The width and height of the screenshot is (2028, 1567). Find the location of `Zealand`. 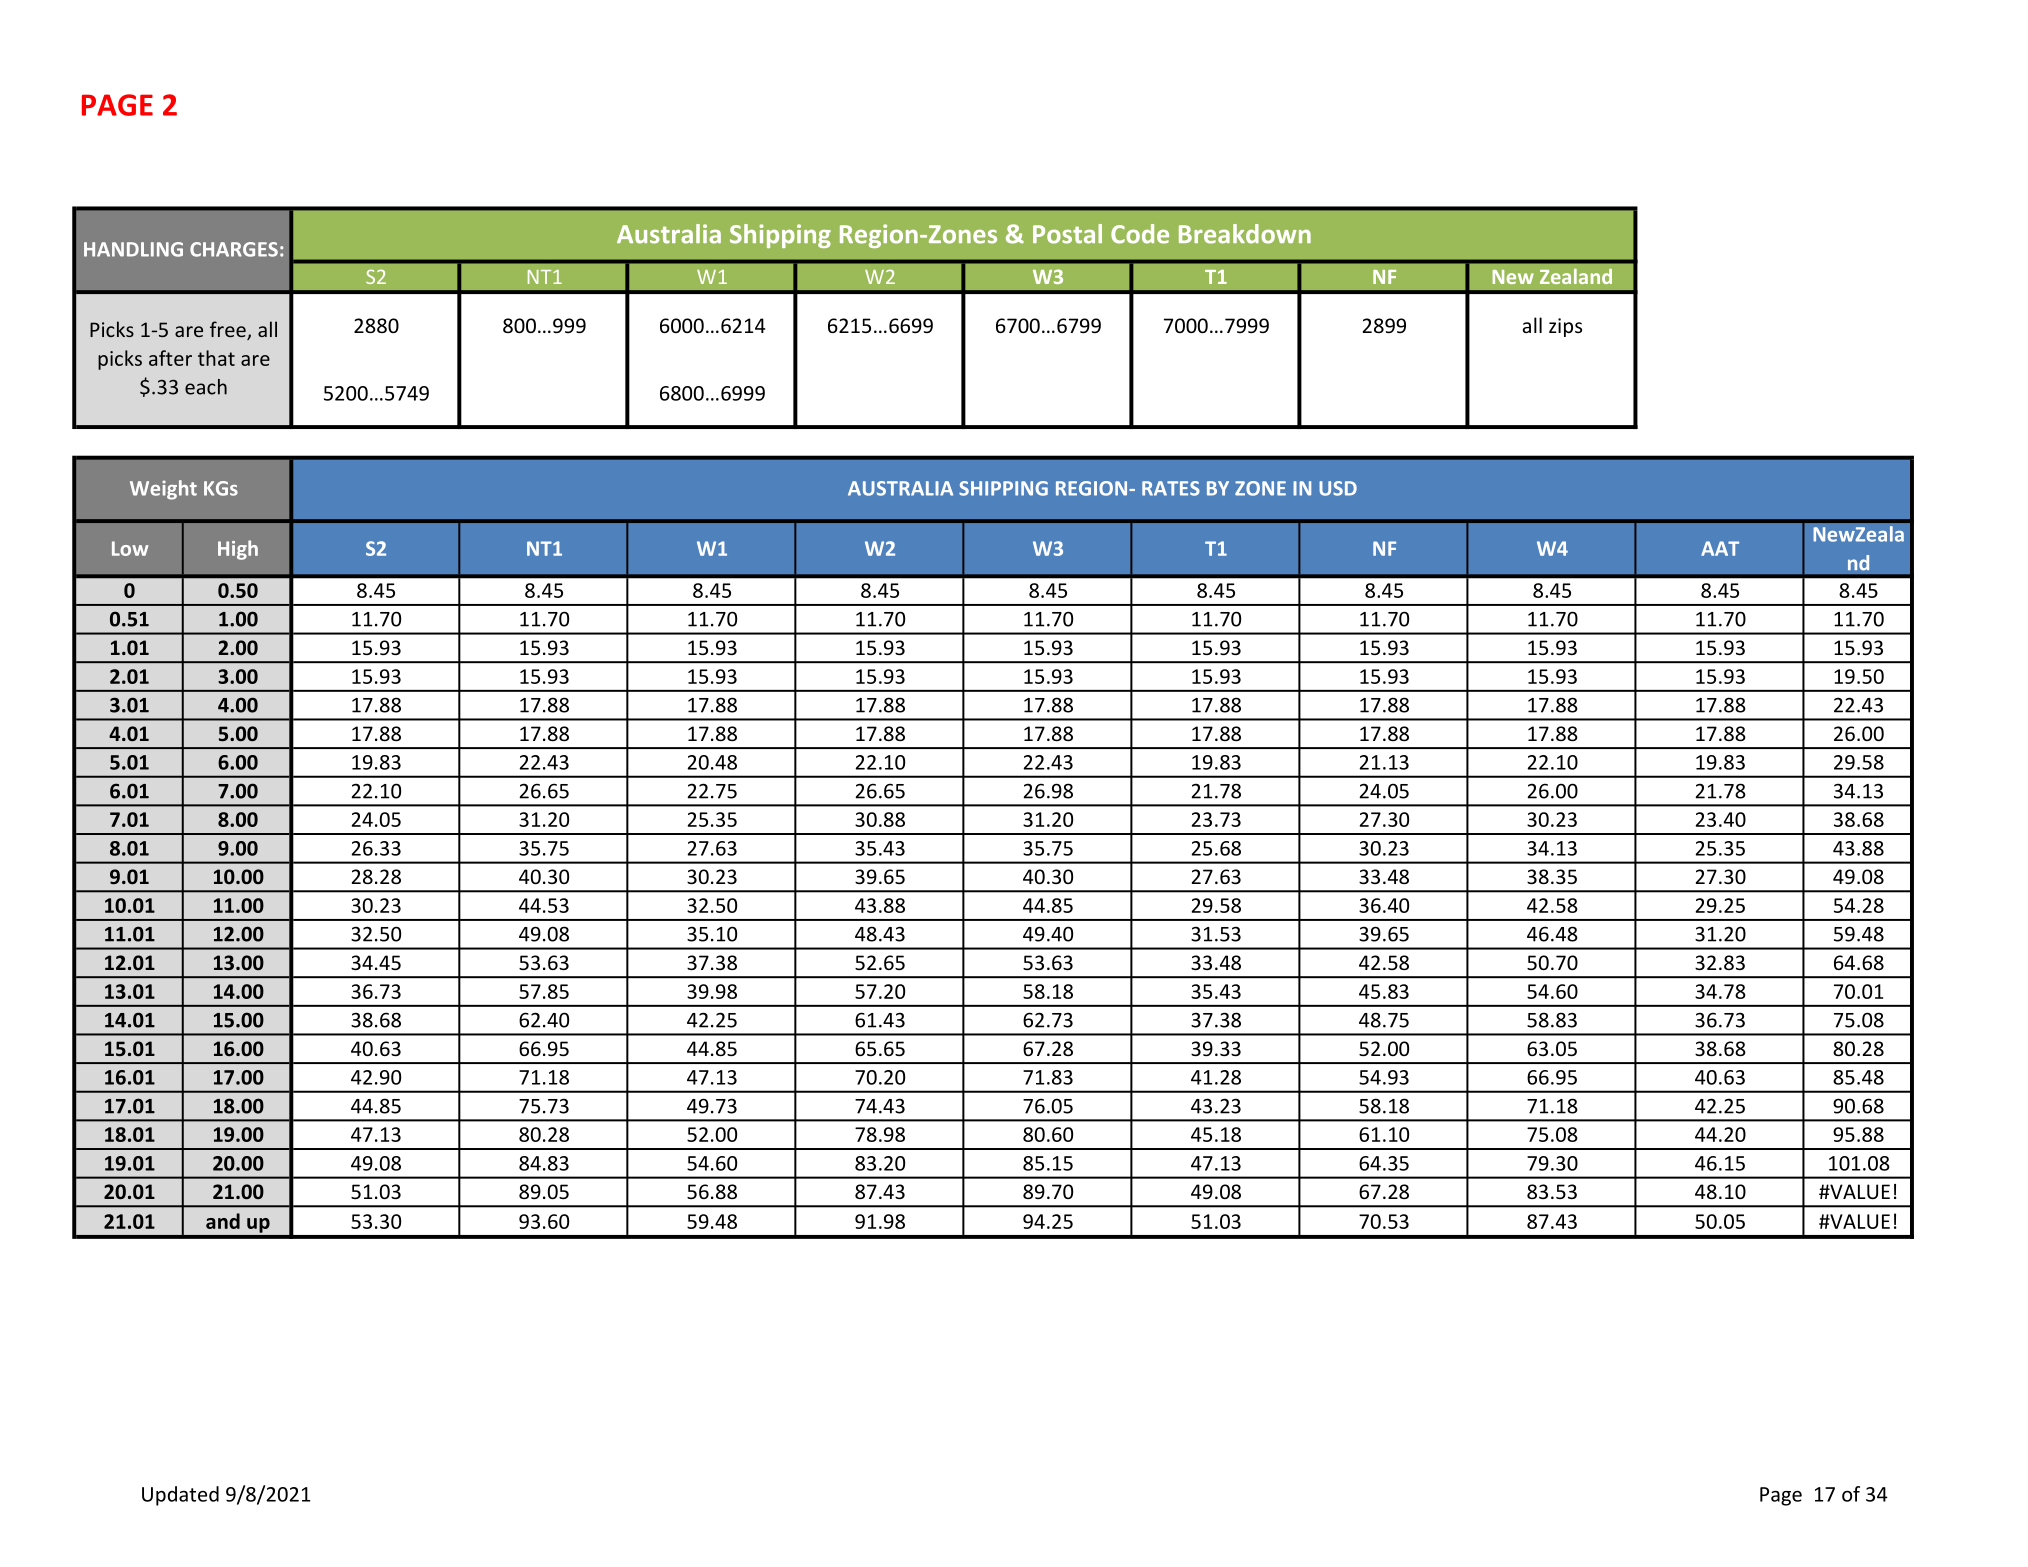

Zealand is located at coordinates (1576, 276).
